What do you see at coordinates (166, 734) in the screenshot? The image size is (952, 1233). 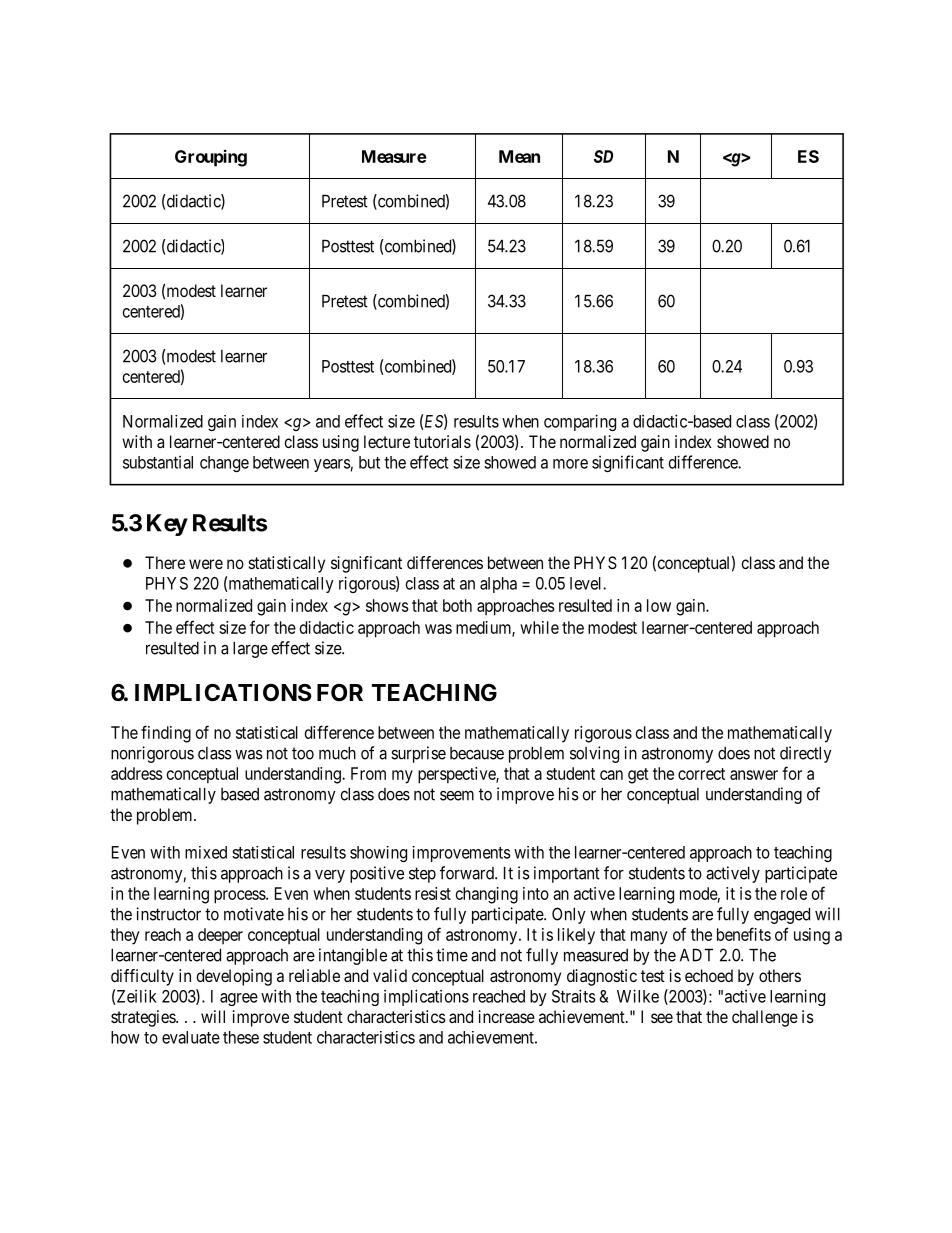 I see `finding` at bounding box center [166, 734].
